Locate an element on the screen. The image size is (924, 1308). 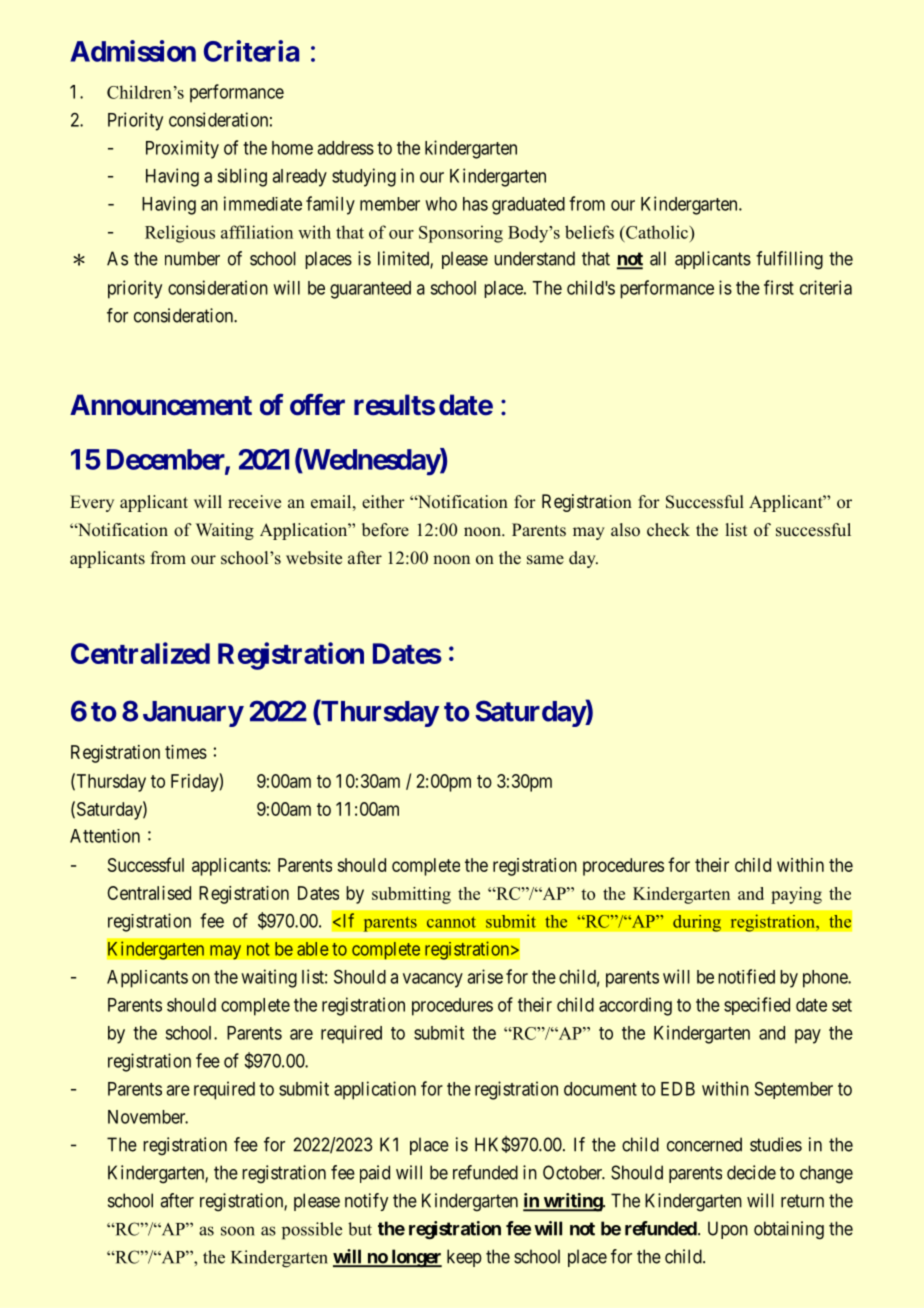
Announcement is located at coordinates (161, 405).
